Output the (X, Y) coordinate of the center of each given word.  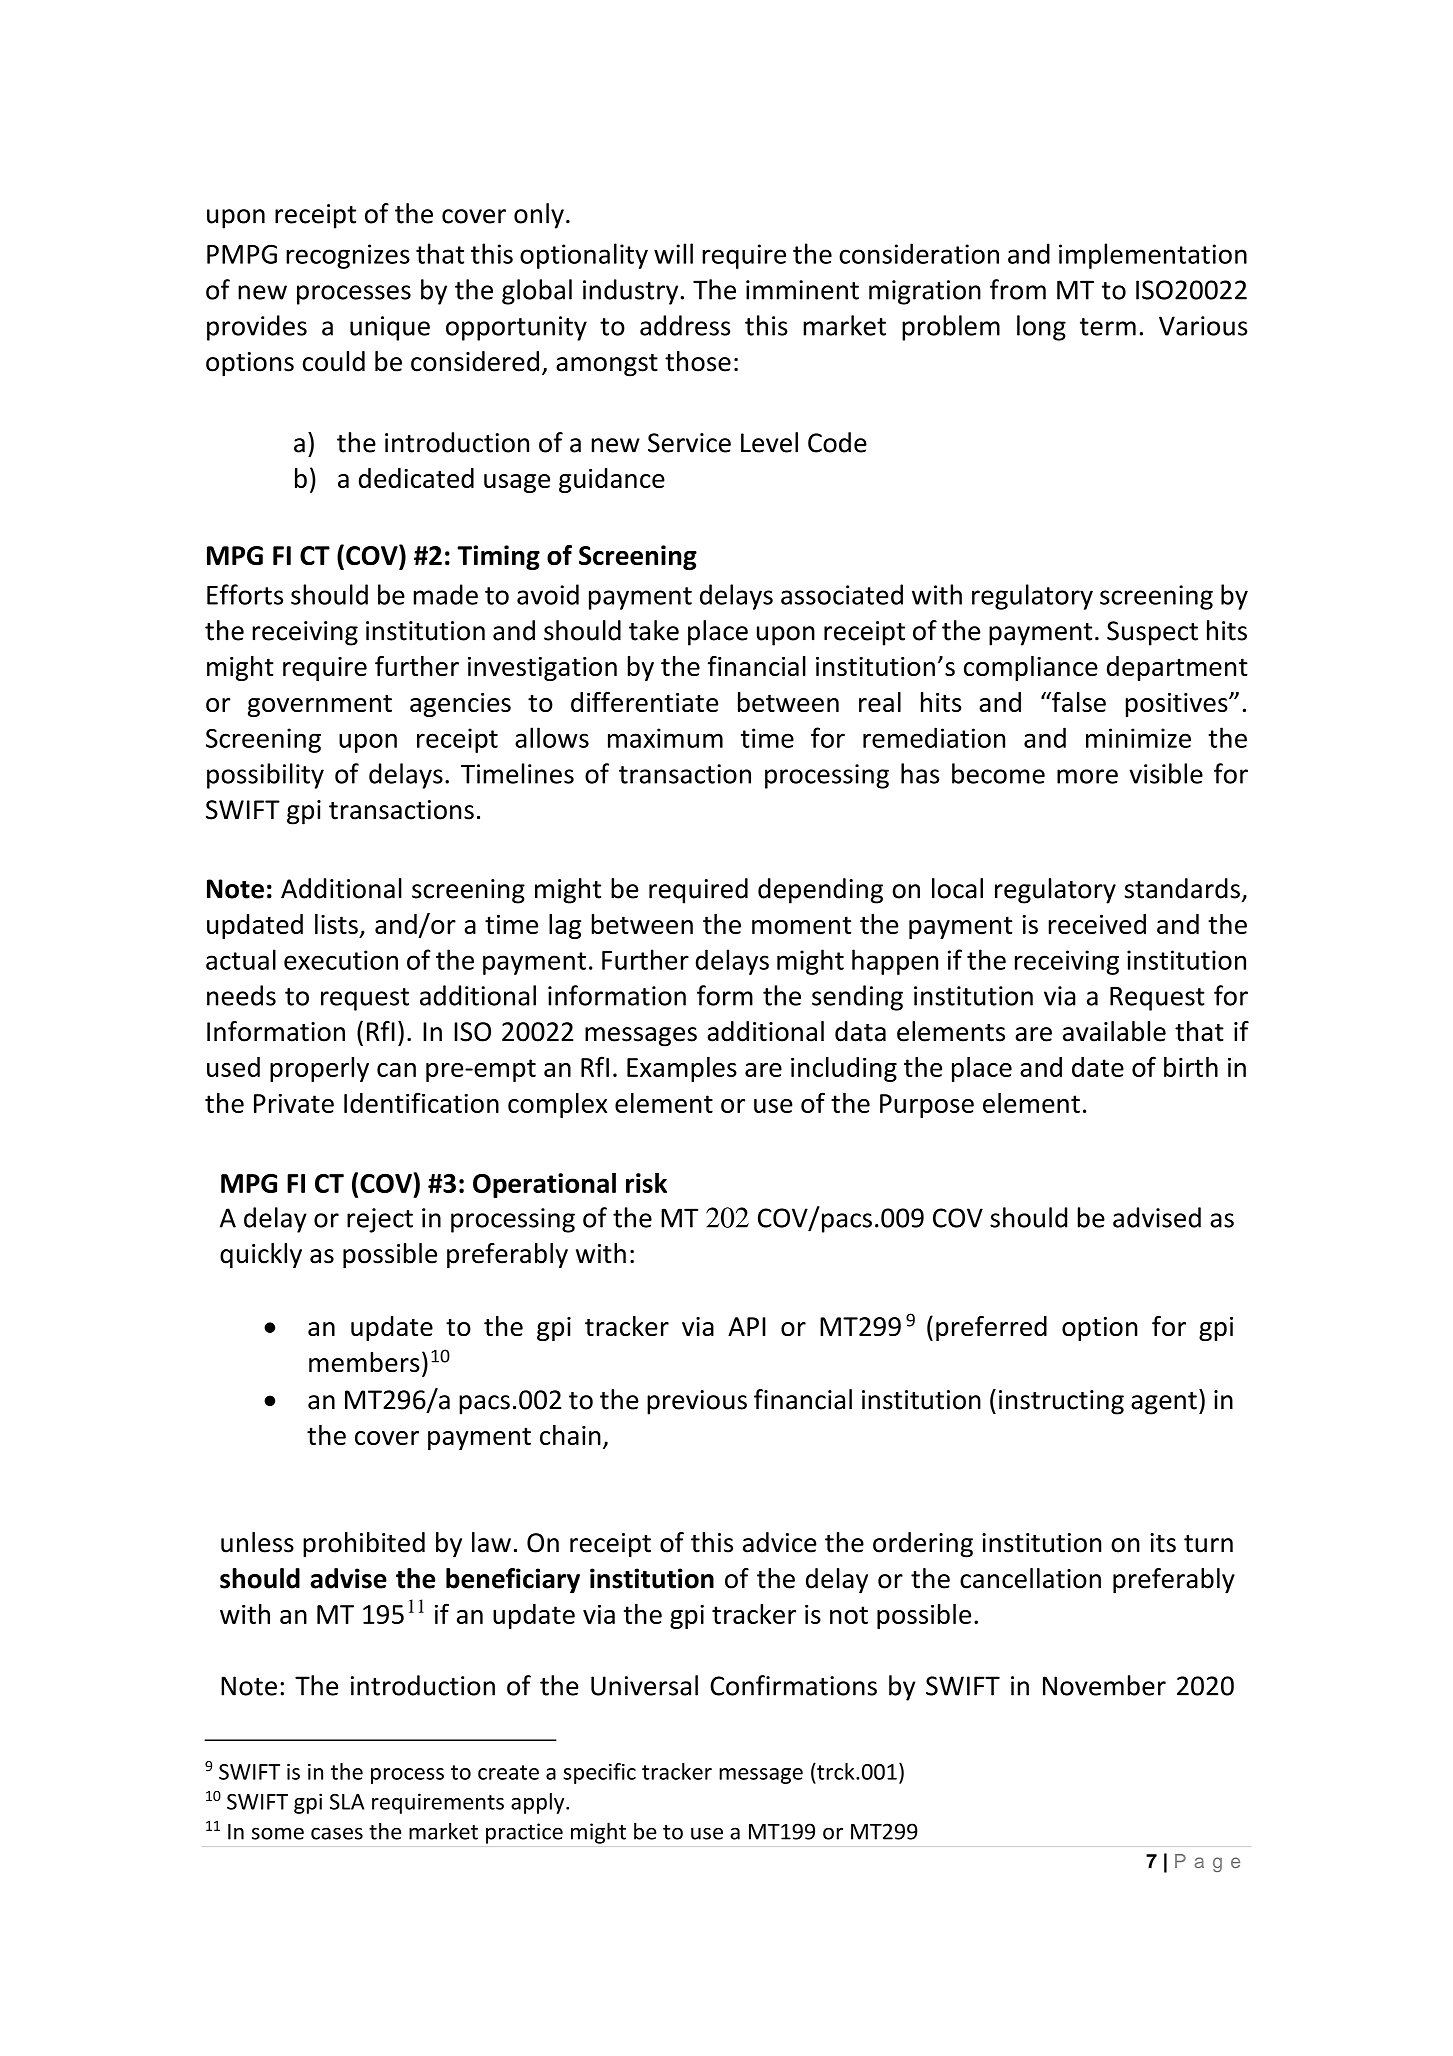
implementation (1153, 256)
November (1104, 1685)
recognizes (348, 256)
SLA (347, 1802)
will (673, 253)
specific (599, 1773)
